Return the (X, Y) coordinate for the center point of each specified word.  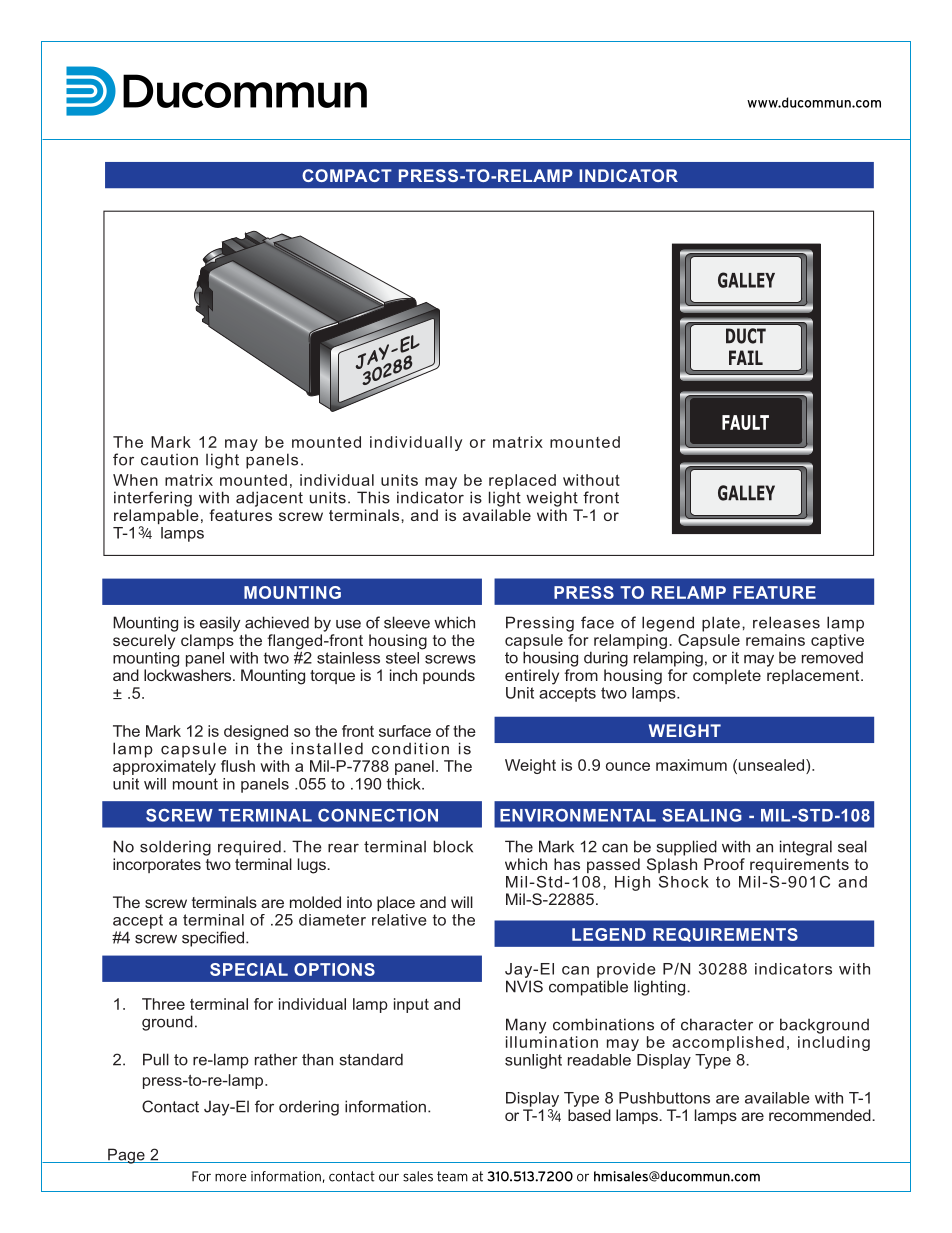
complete (727, 676)
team (452, 1176)
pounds (449, 676)
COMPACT (347, 175)
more (231, 1177)
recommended (821, 1115)
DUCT (746, 336)
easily (220, 624)
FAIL (746, 357)
